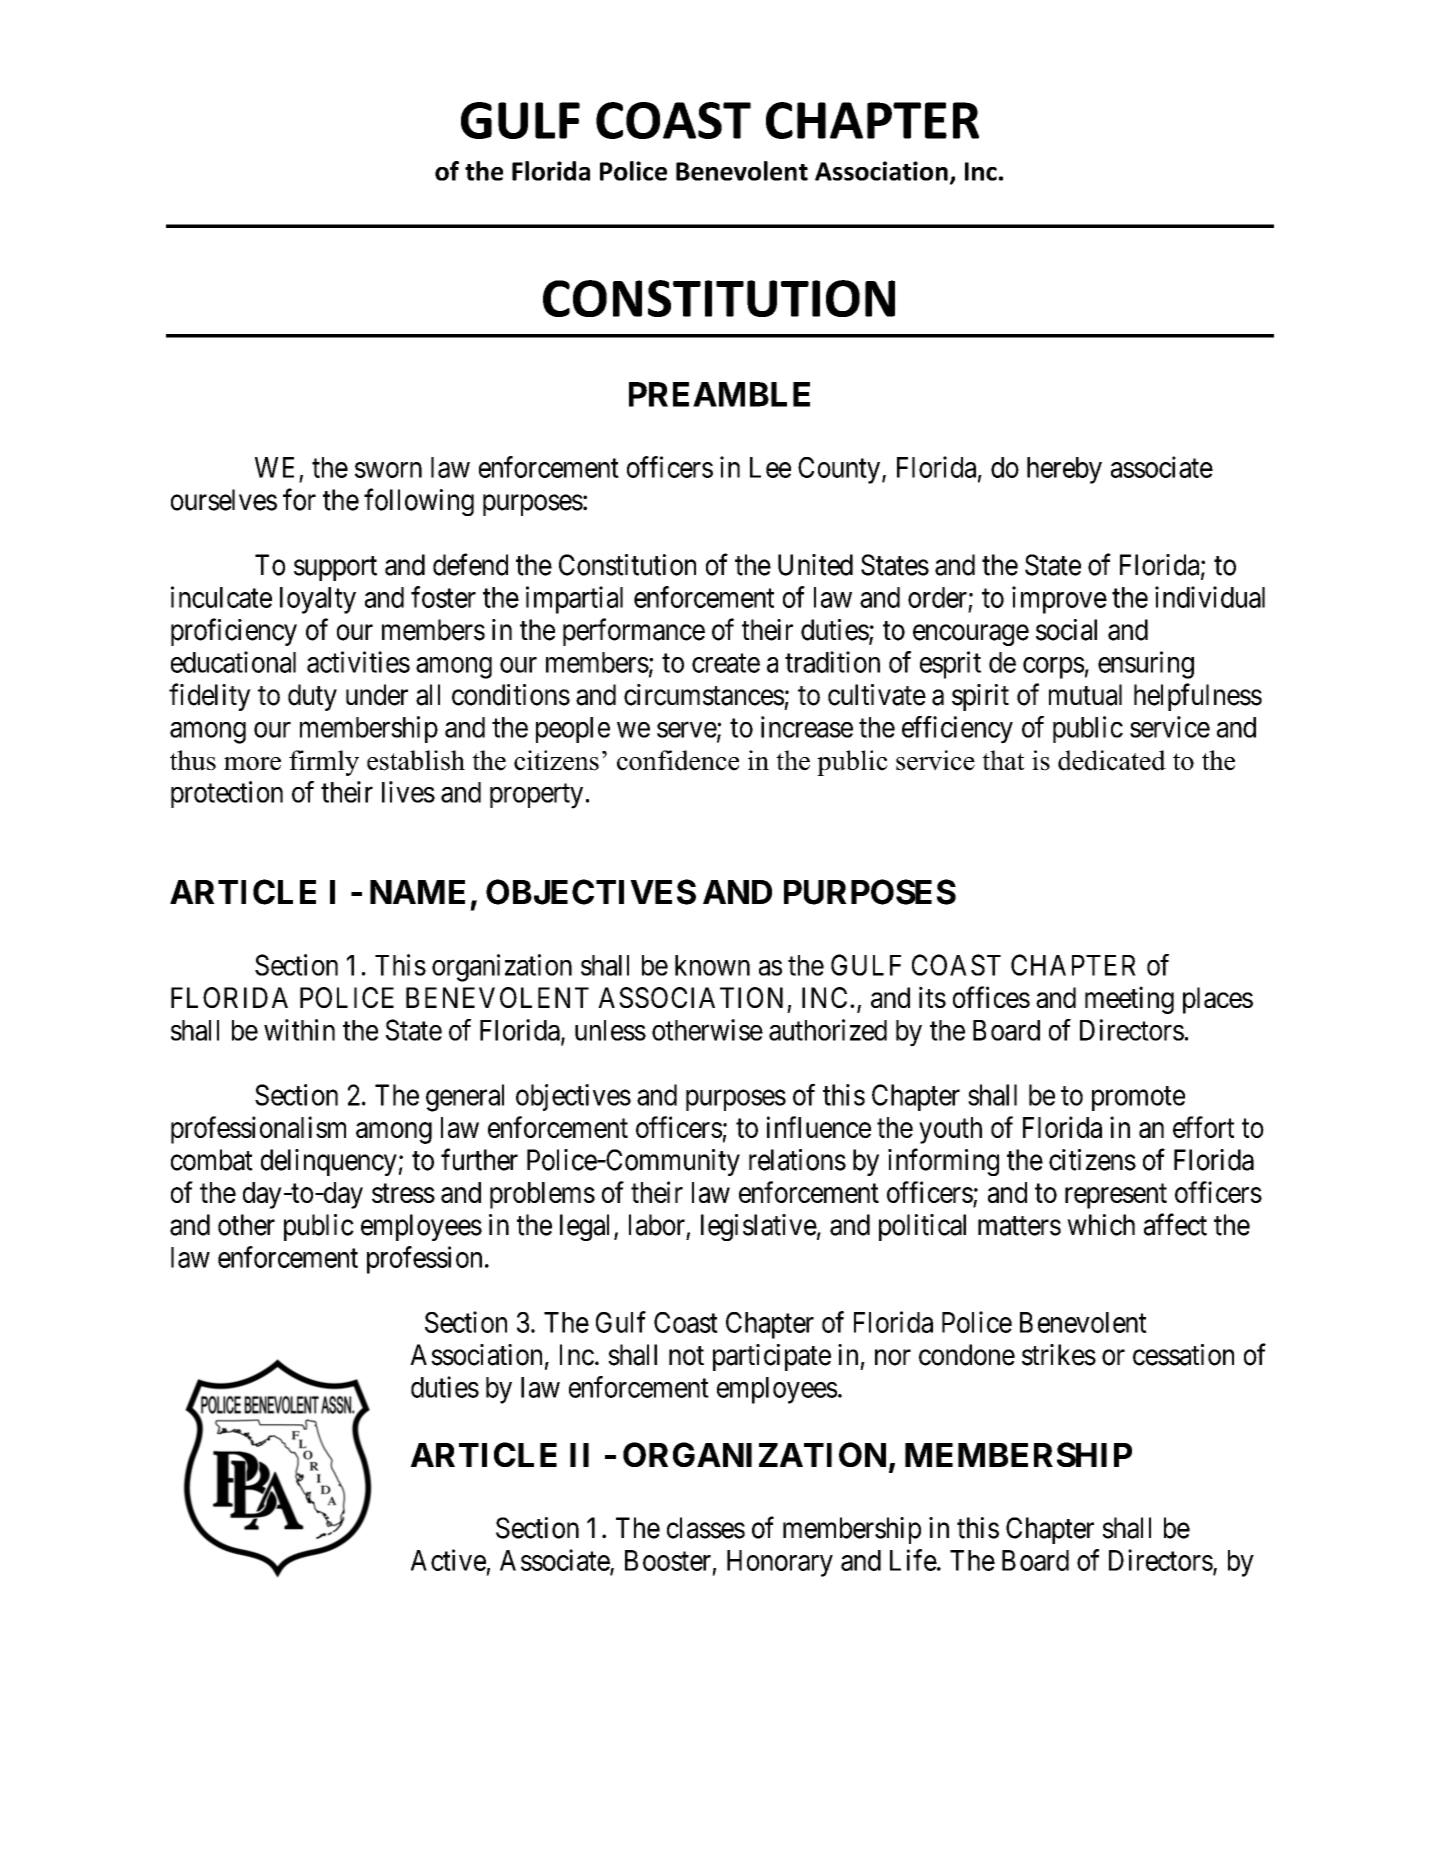 The image size is (1440, 1863). I want to click on which, so click(1101, 1225).
